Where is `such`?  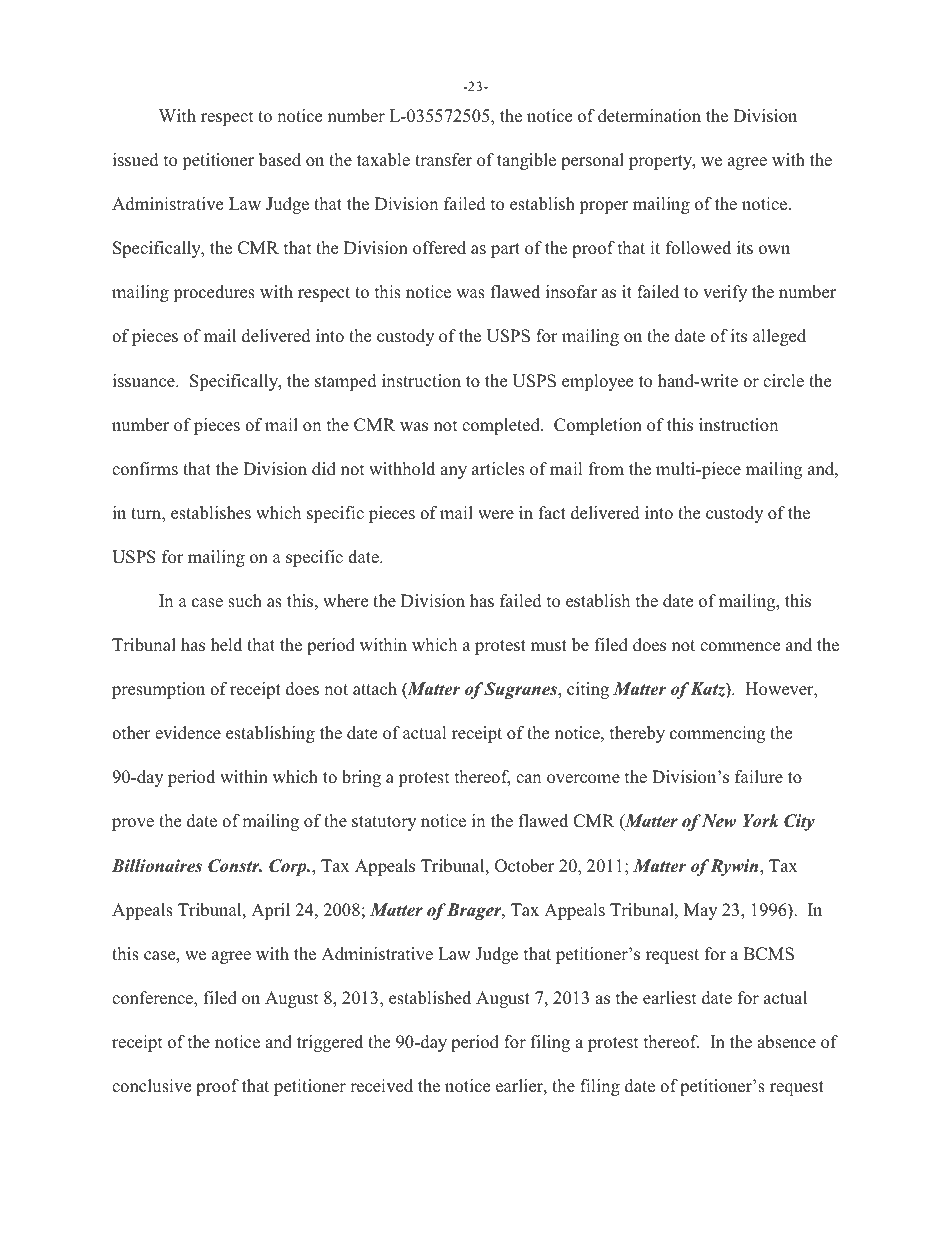 such is located at coordinates (245, 601).
